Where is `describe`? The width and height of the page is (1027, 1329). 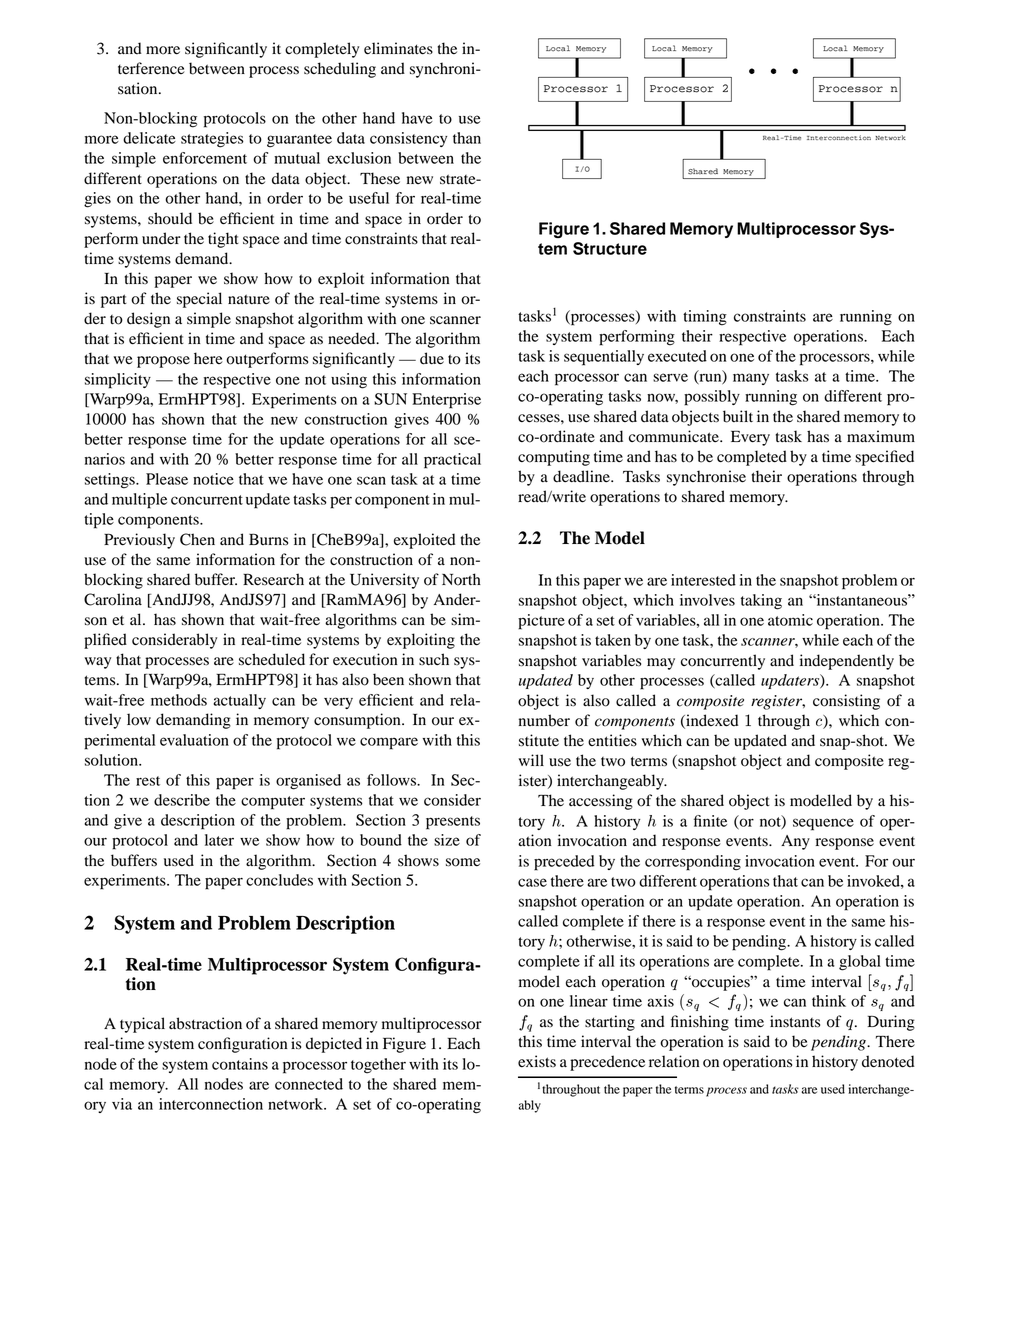
describe is located at coordinates (182, 800).
